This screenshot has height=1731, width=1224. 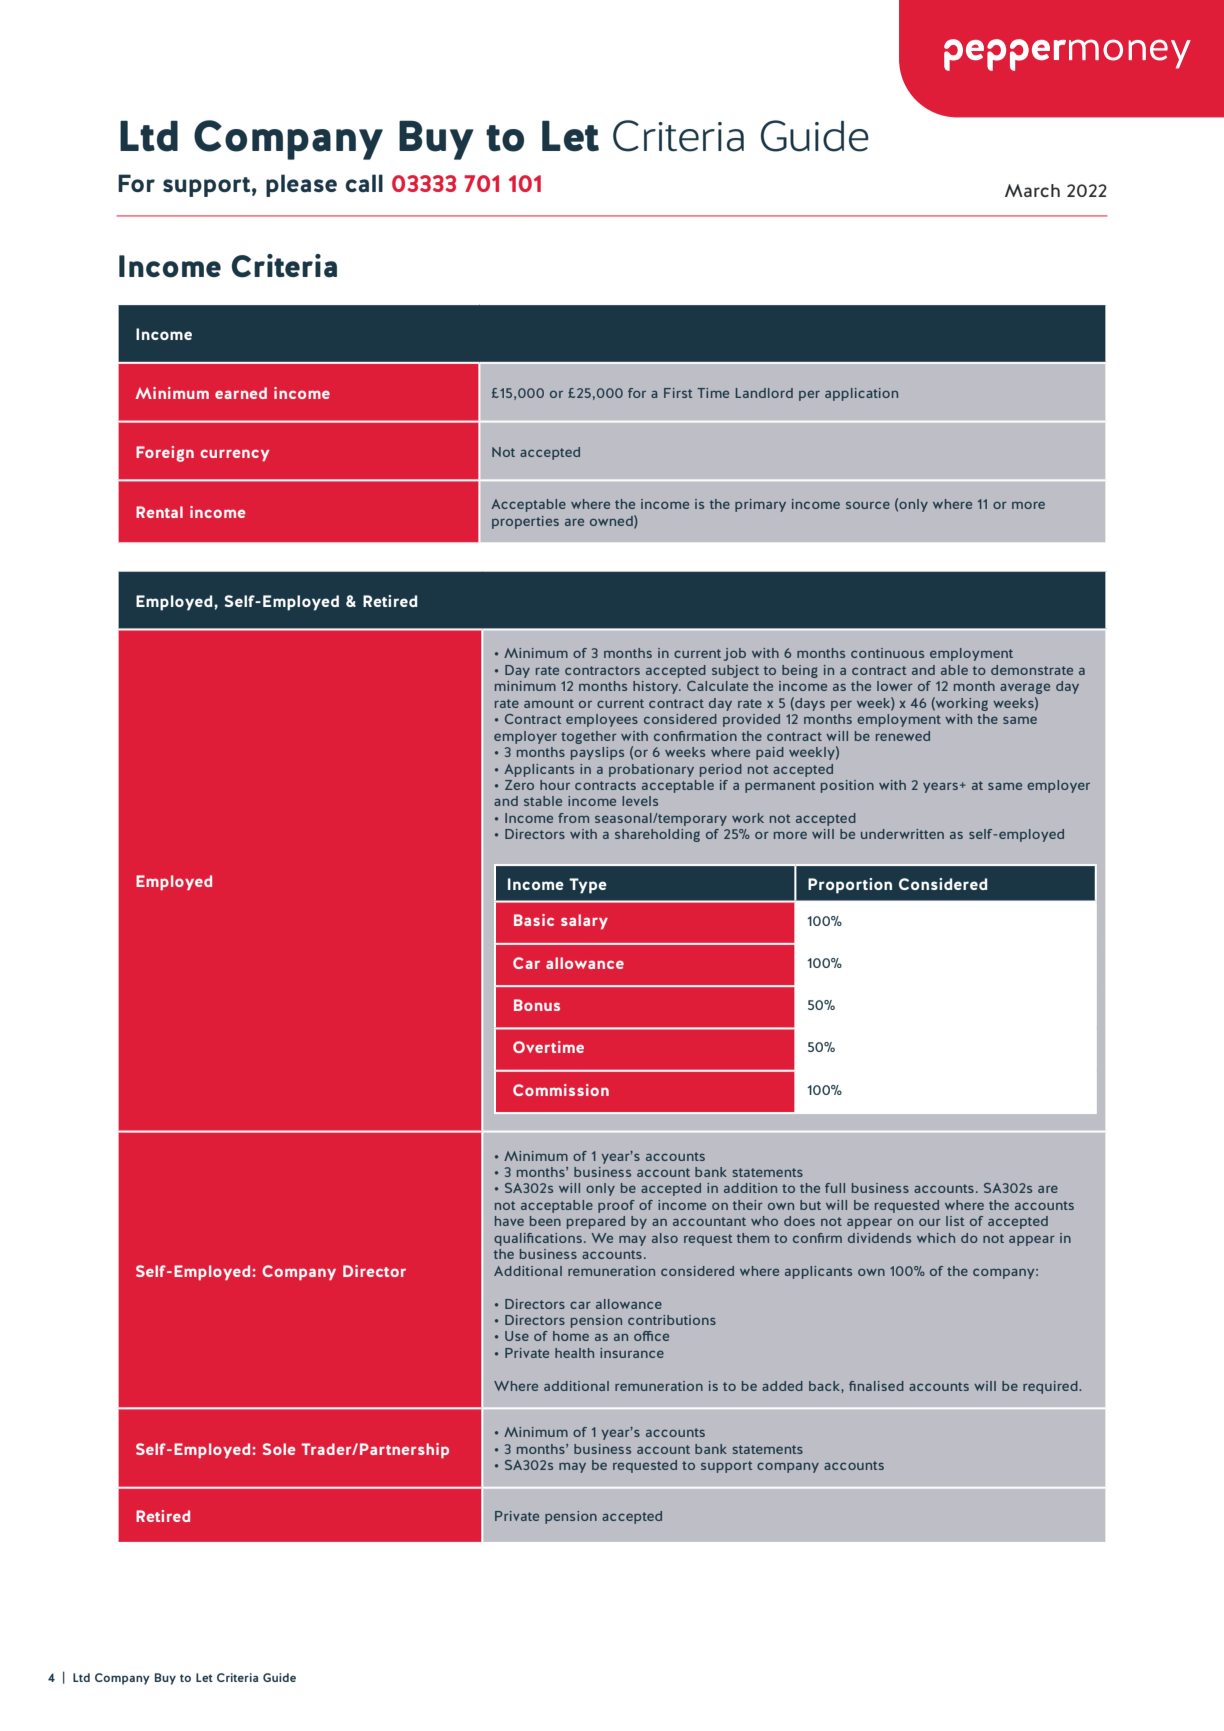 I want to click on Commission, so click(x=561, y=1090).
